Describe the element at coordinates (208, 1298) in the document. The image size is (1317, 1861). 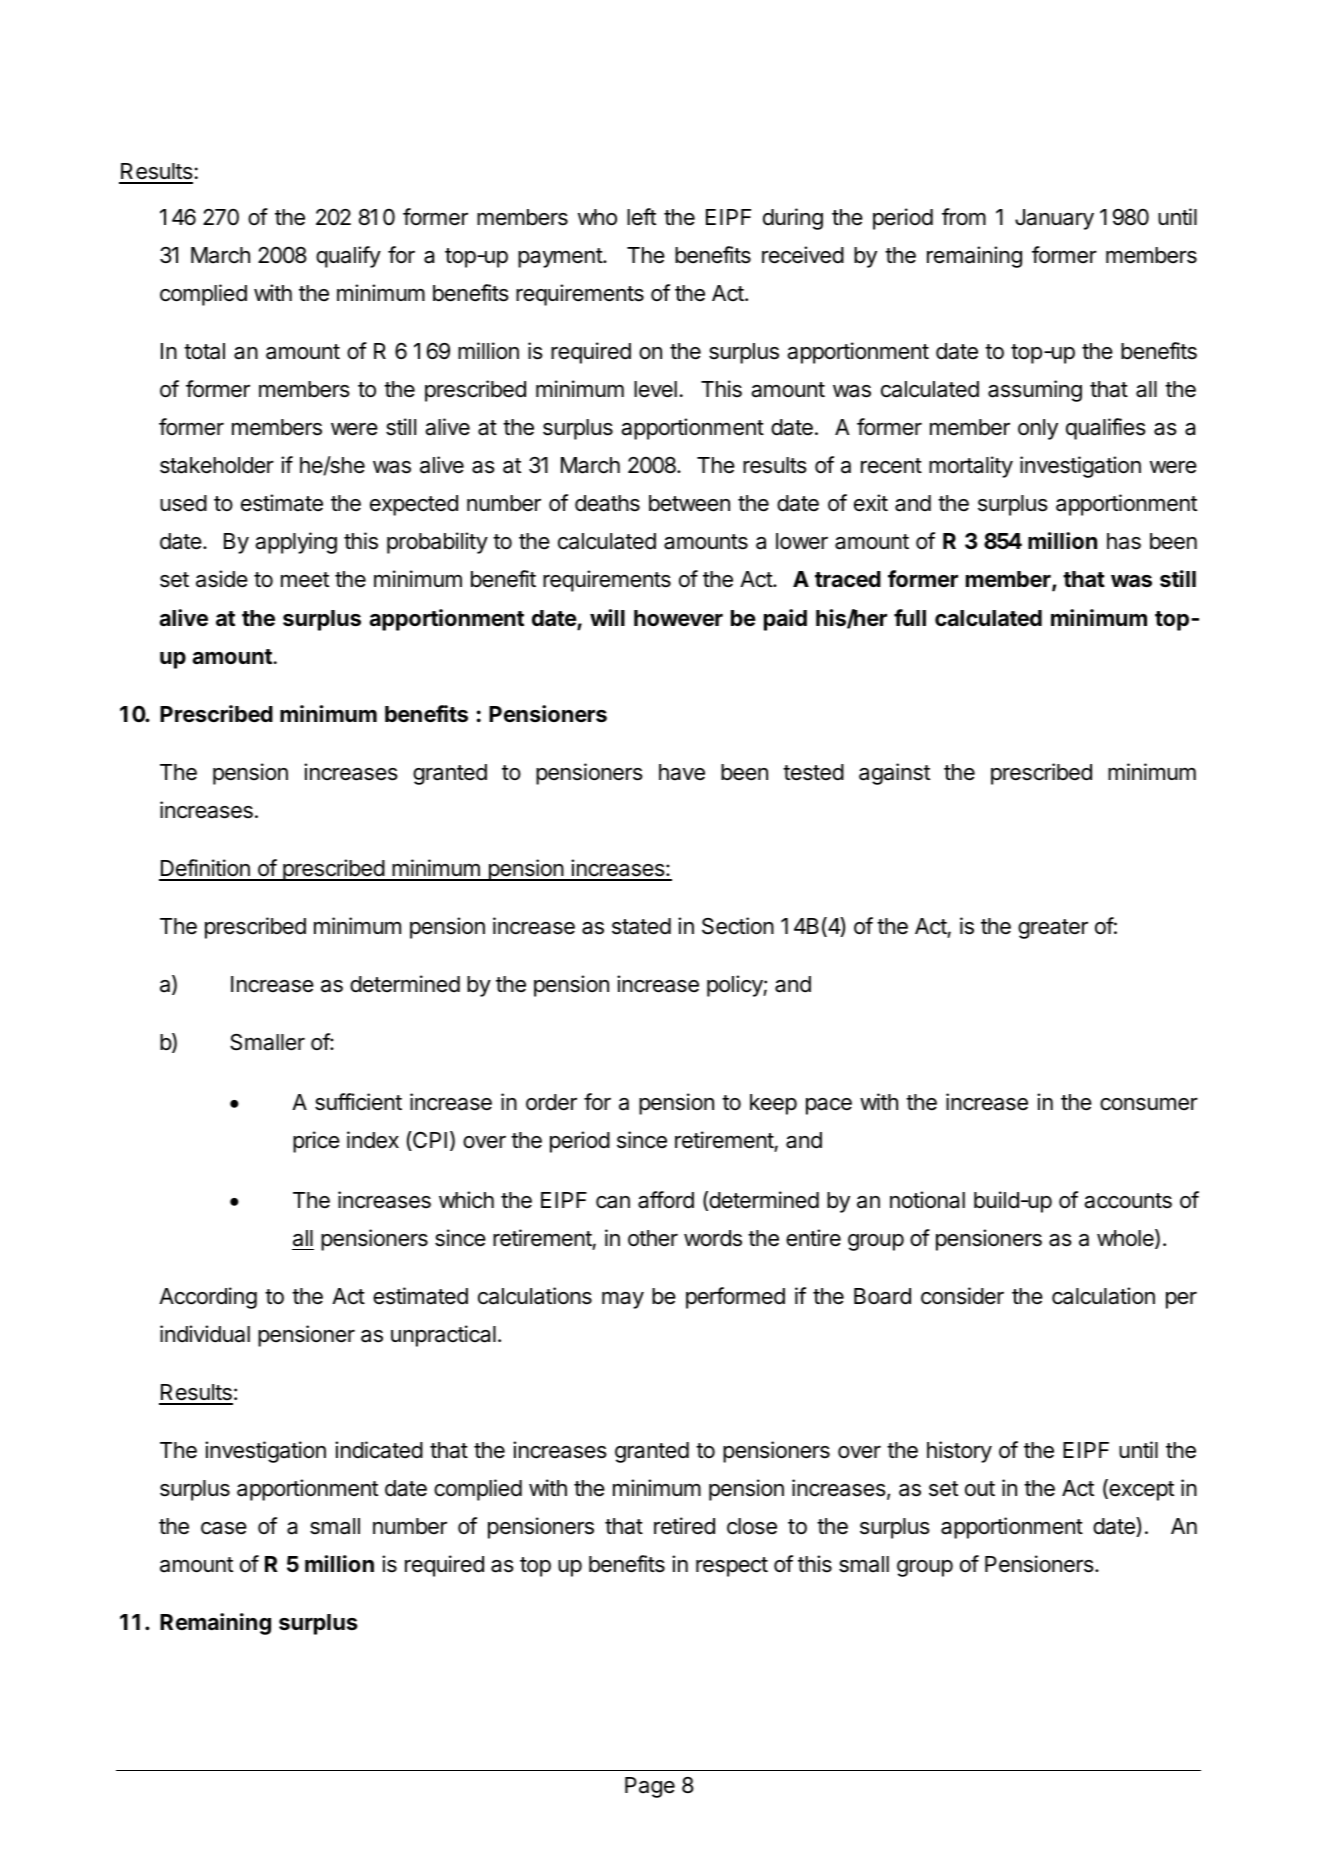
I see `According` at that location.
